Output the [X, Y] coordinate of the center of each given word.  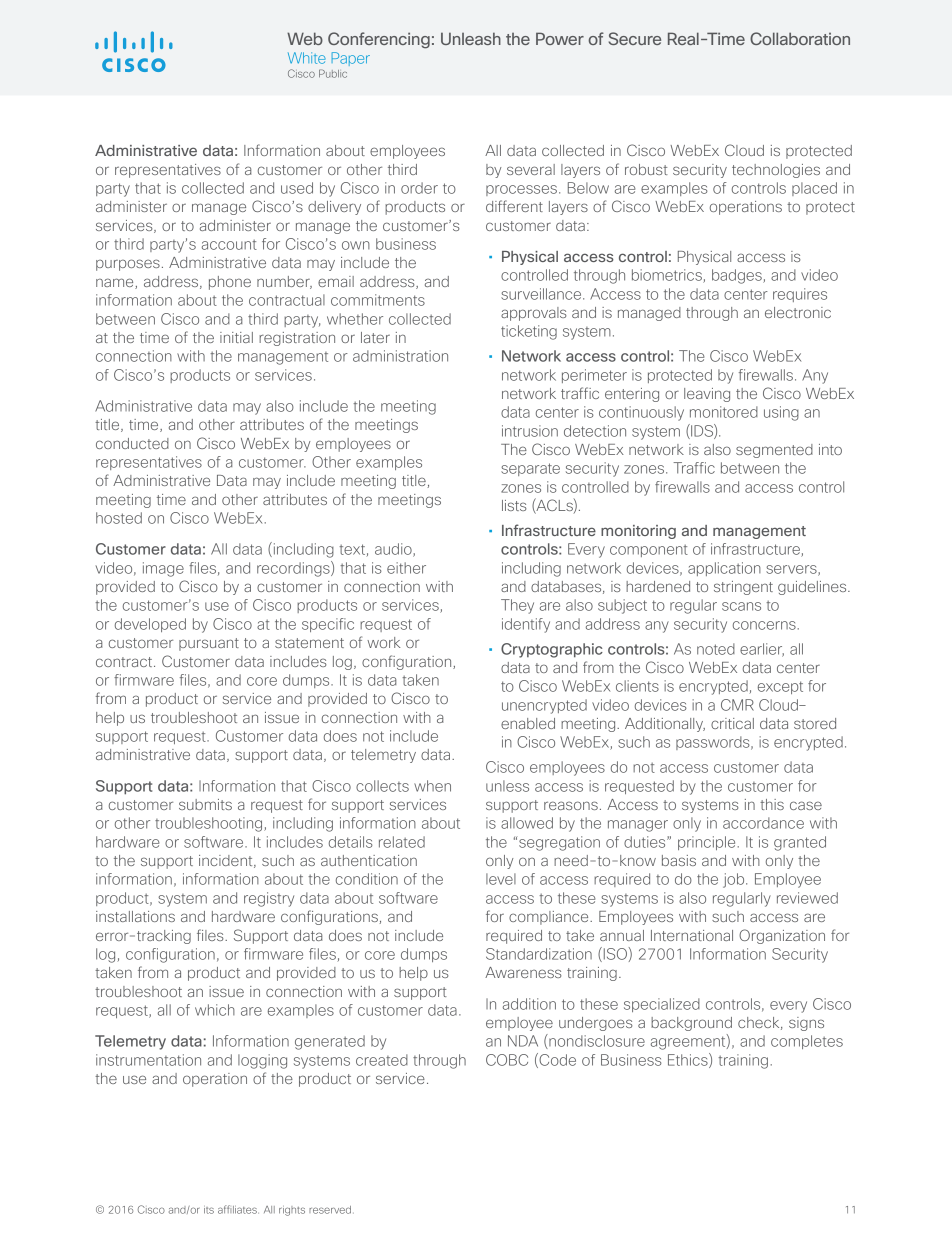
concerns [764, 625]
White [307, 58]
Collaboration [800, 38]
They [517, 606]
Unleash [471, 39]
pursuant [209, 644]
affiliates [238, 1209]
